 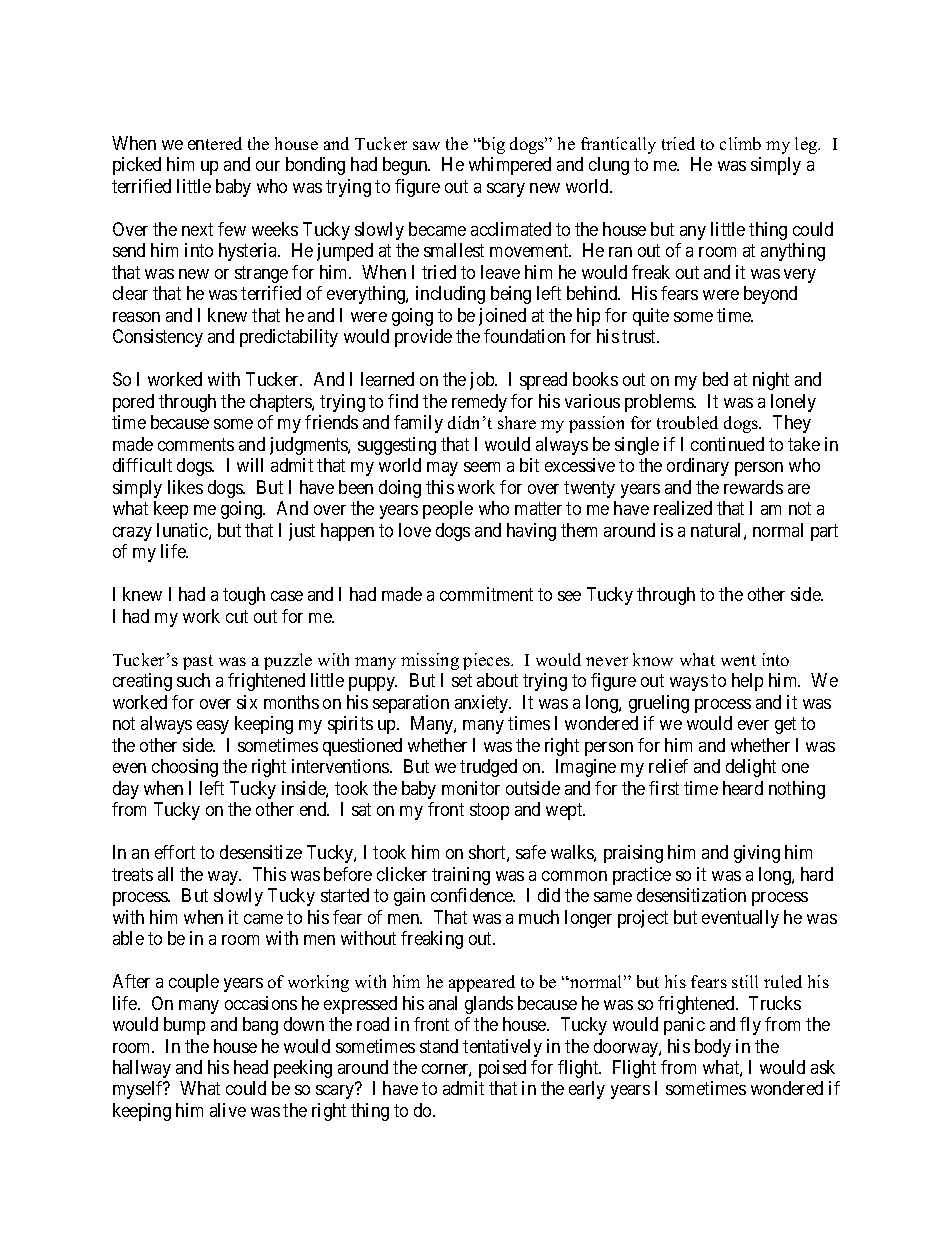 What do you see at coordinates (740, 143) in the screenshot?
I see `climb` at bounding box center [740, 143].
